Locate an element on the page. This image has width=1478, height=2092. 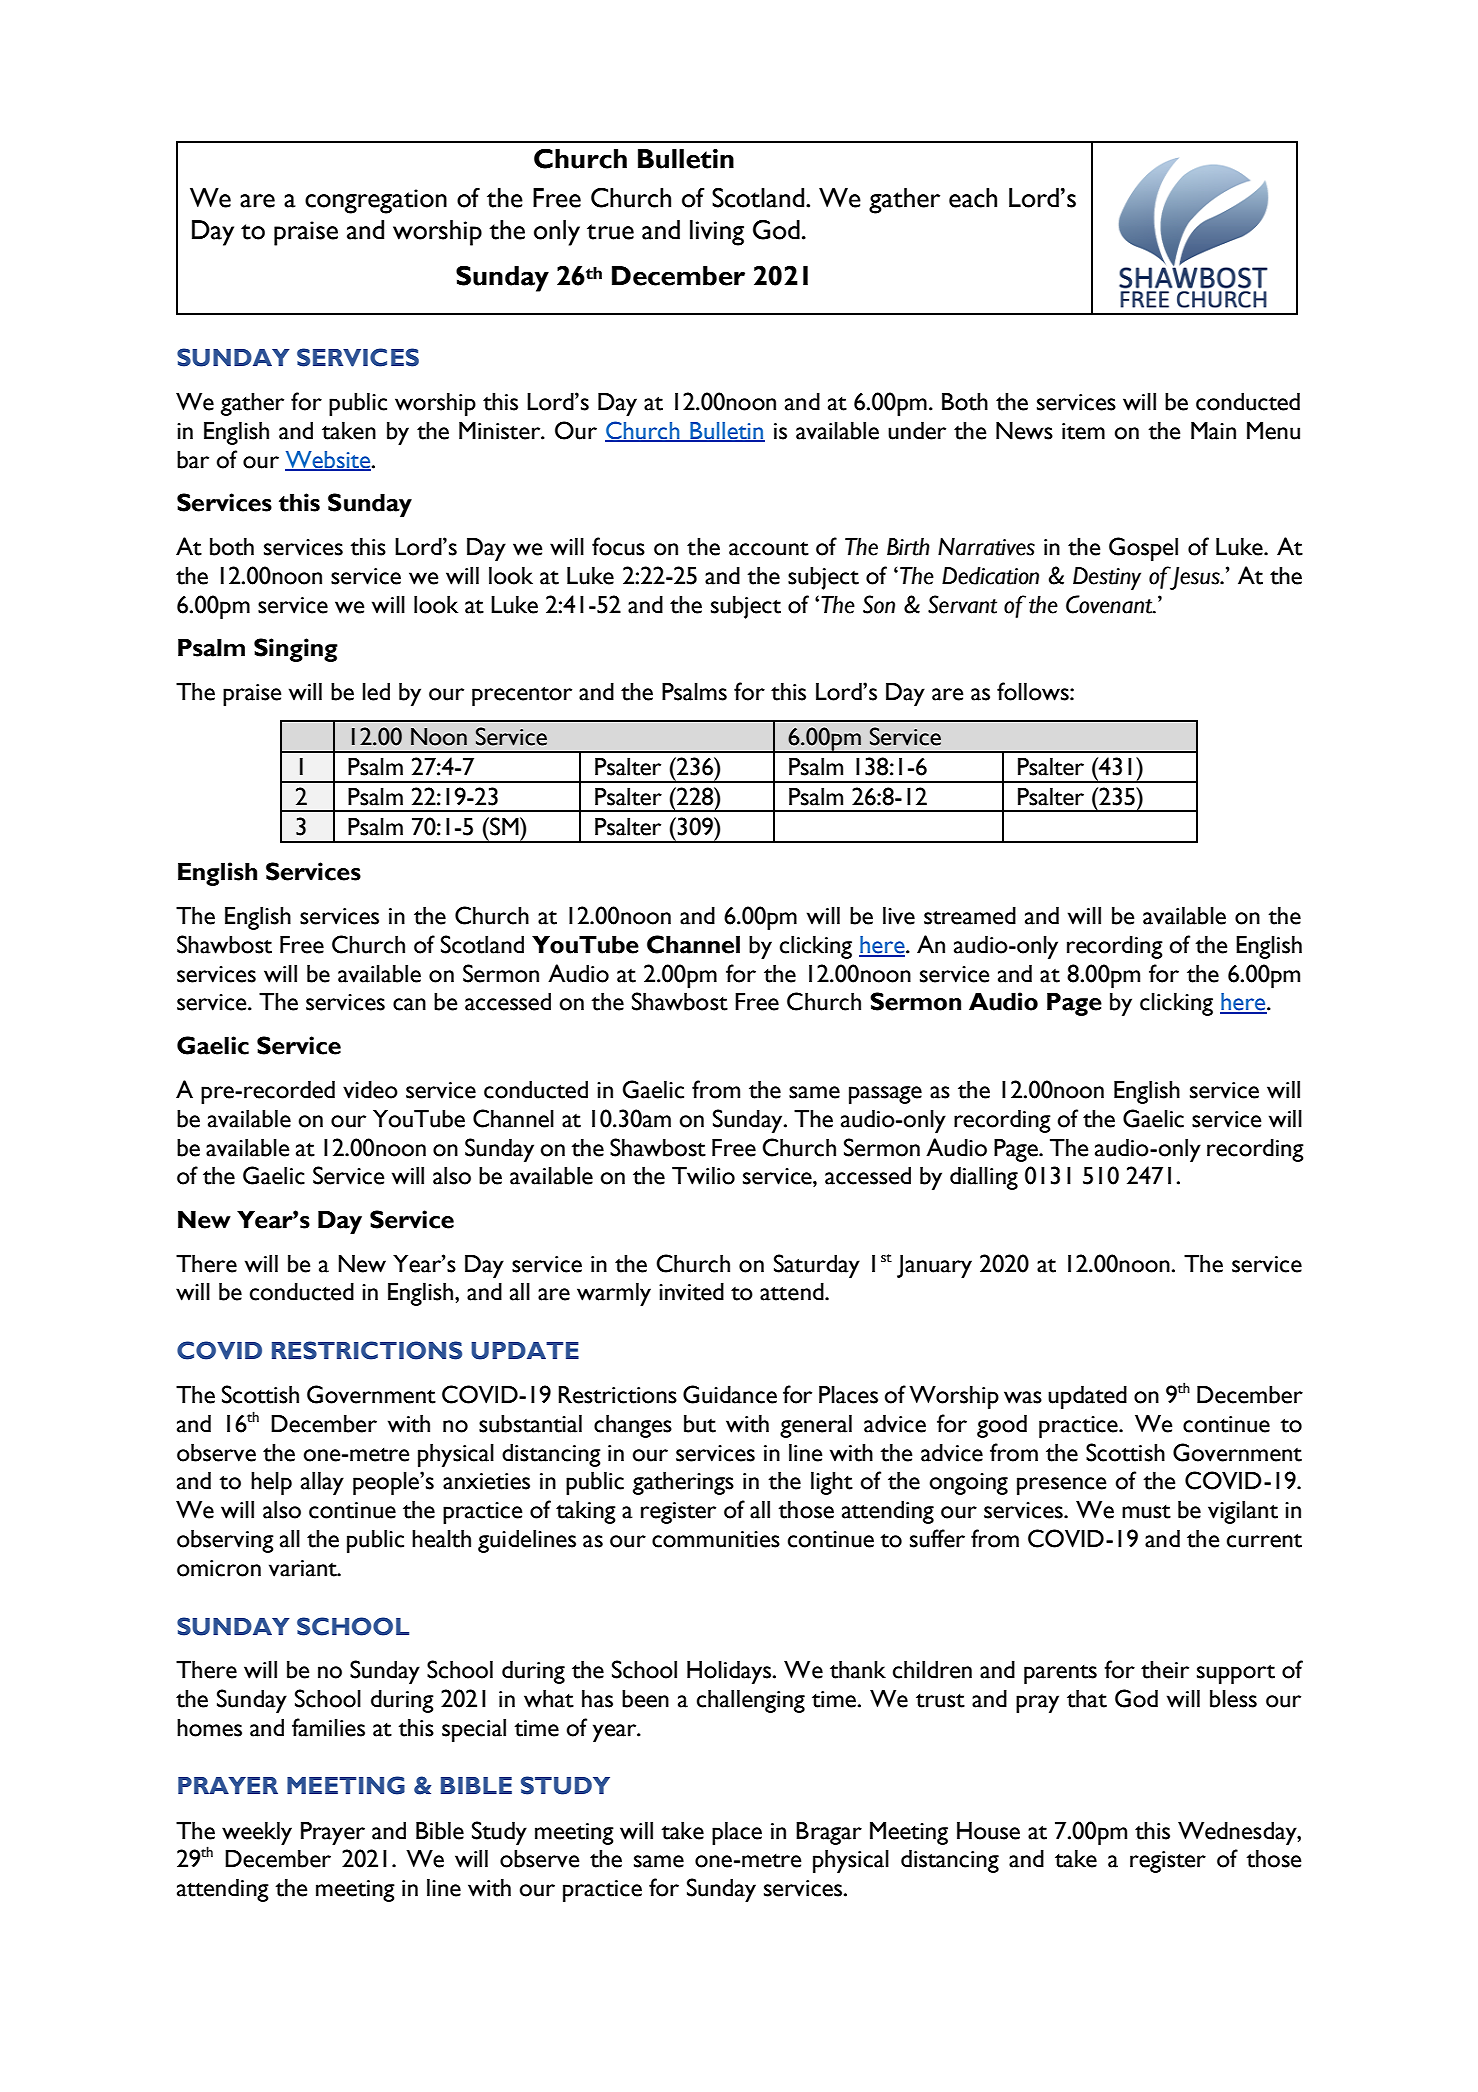
invited is located at coordinates (691, 1292).
